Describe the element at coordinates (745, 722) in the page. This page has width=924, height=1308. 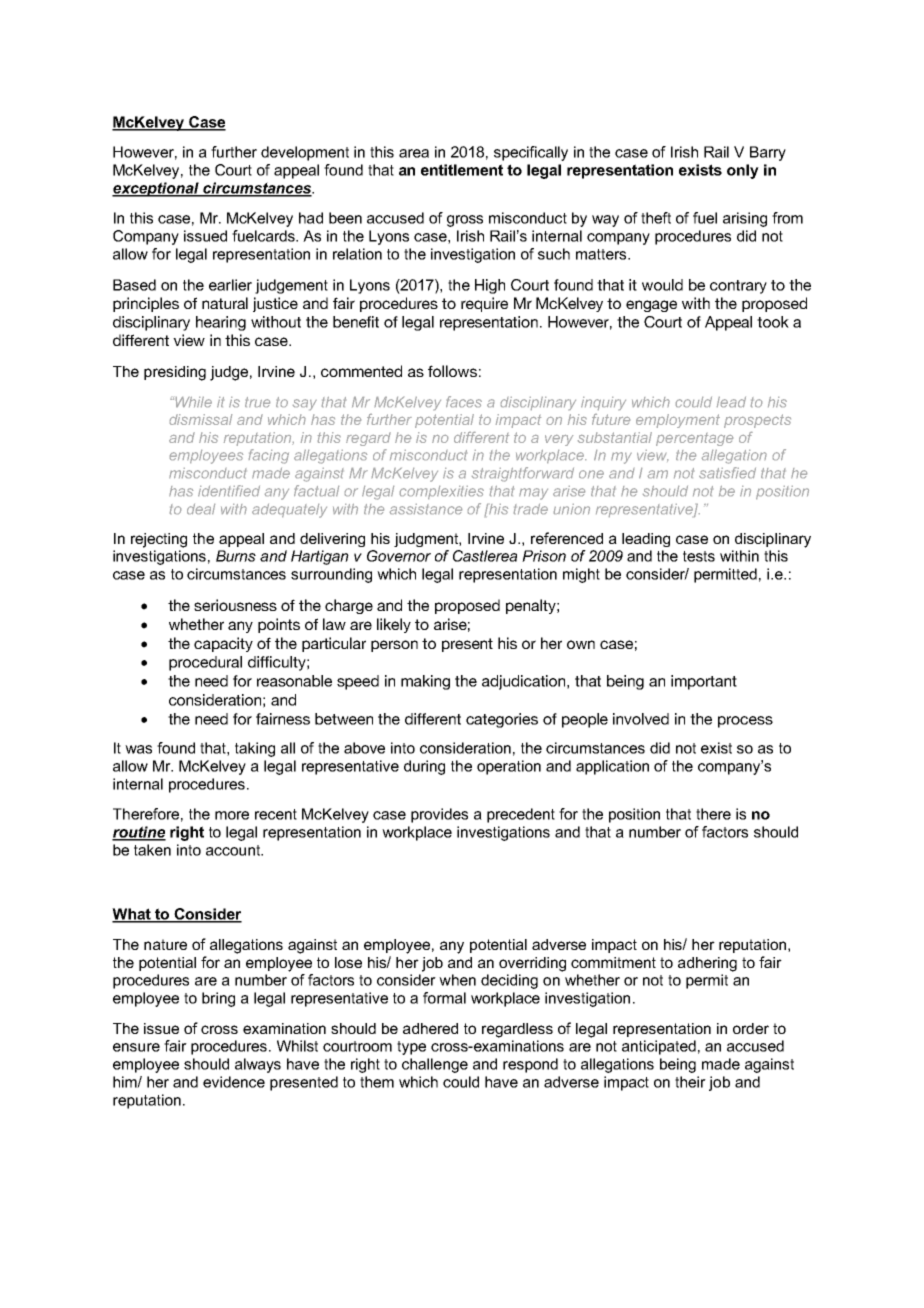
I see `process` at that location.
